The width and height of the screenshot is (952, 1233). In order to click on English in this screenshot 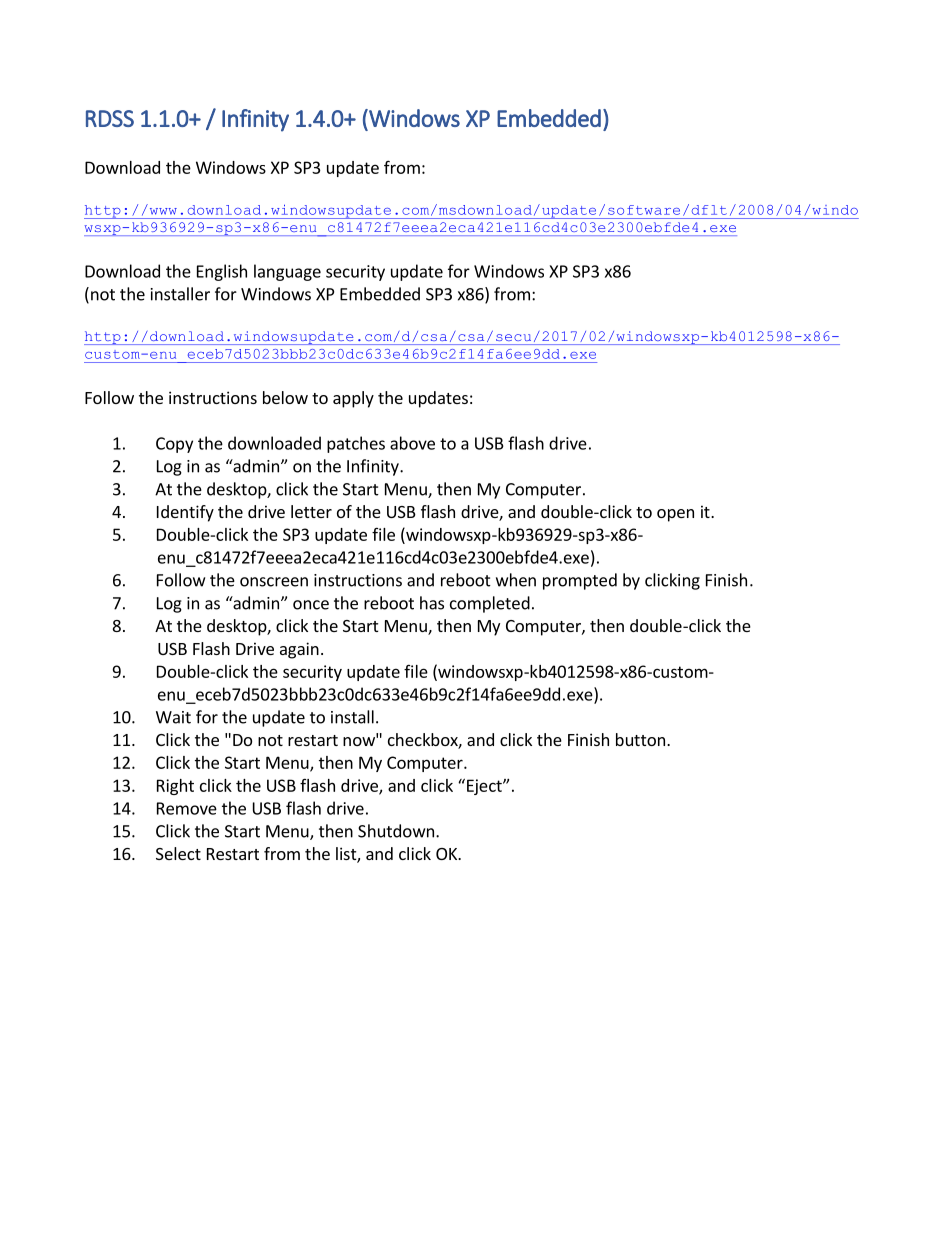, I will do `click(222, 272)`.
